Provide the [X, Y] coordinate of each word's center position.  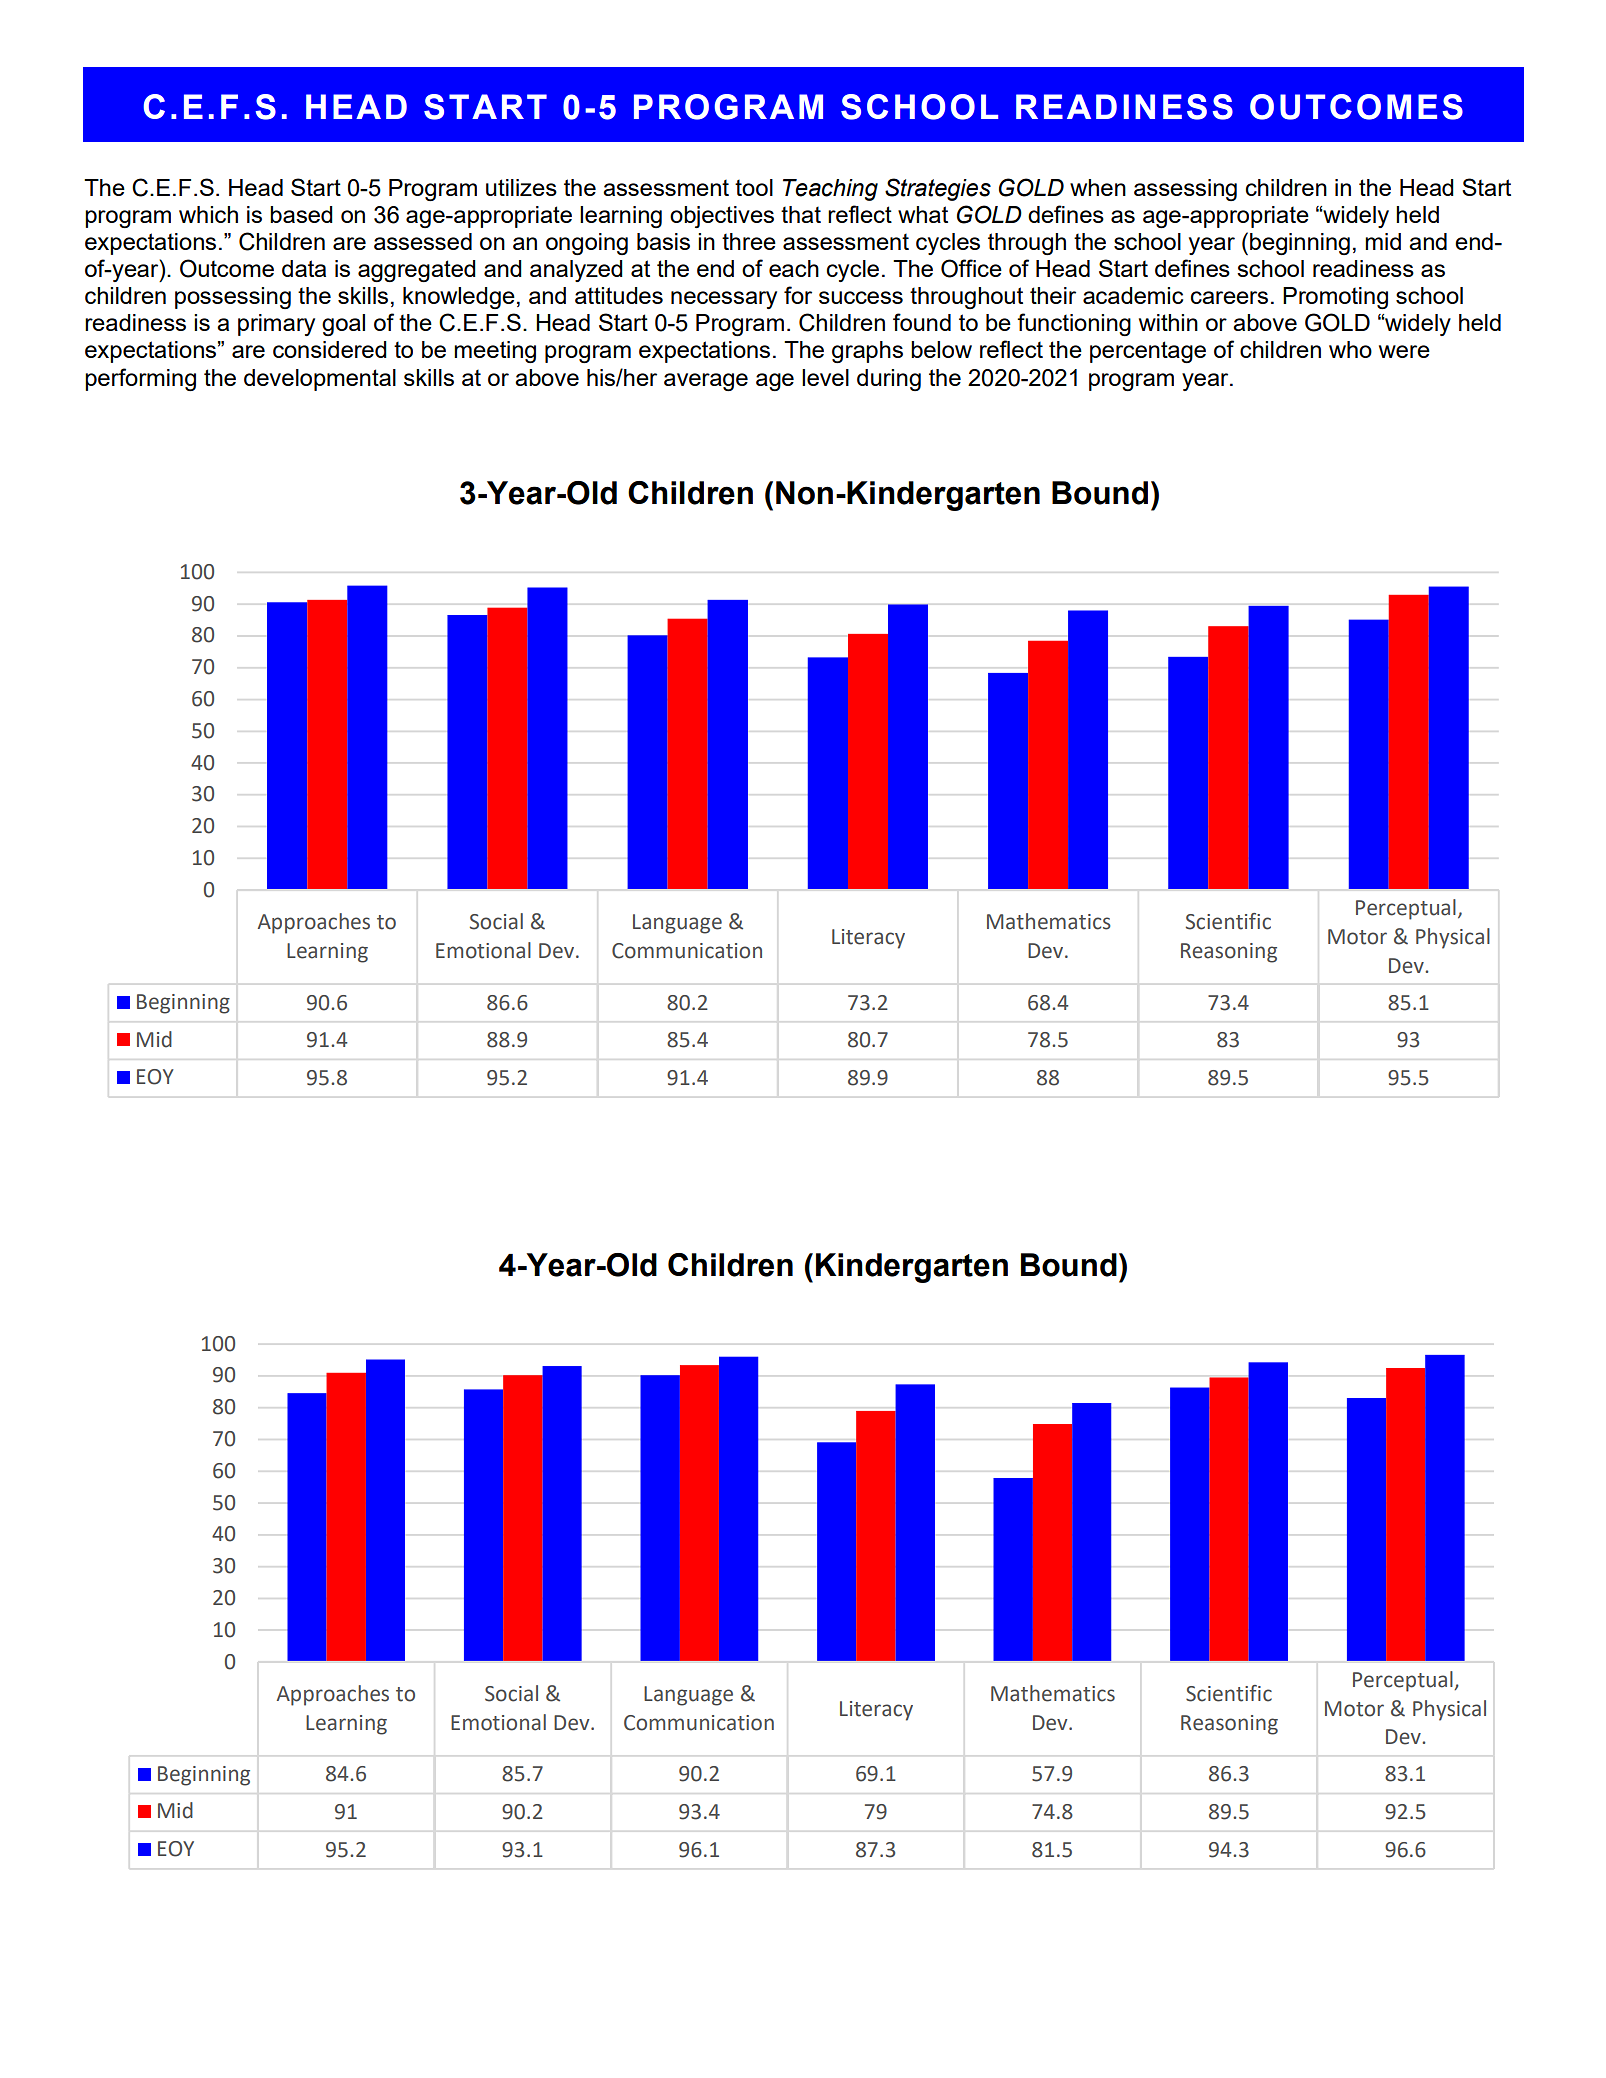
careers [1229, 297]
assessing [1185, 190]
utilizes [521, 187]
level [825, 377]
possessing [233, 298]
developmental [320, 380]
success [861, 297]
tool [754, 187]
